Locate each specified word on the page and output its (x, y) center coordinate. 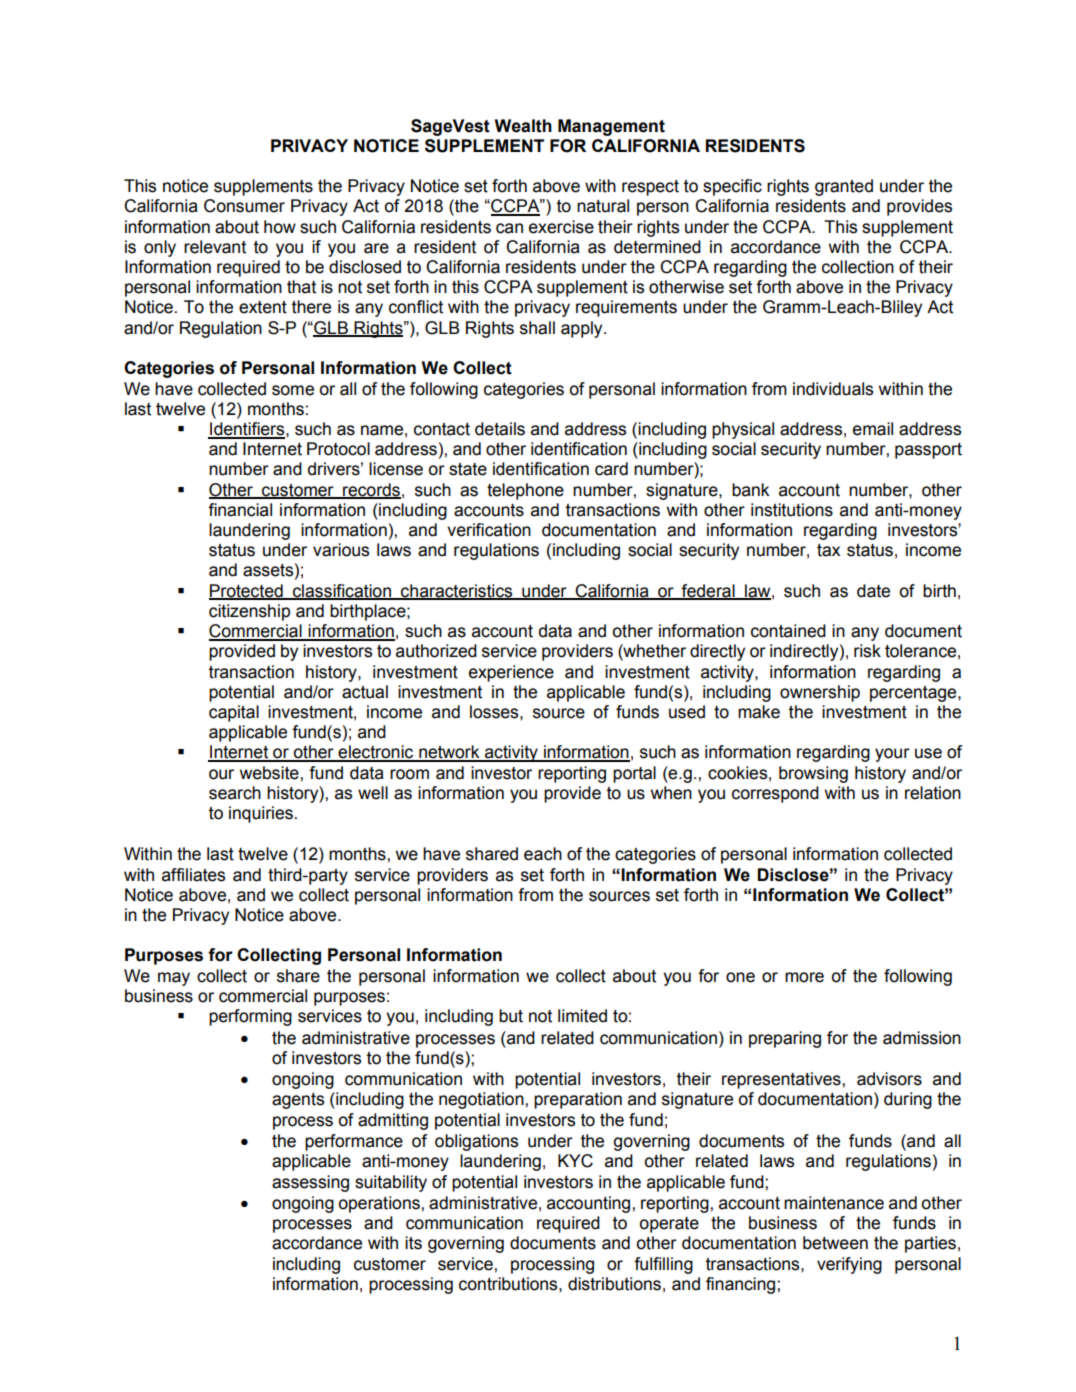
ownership (820, 693)
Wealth (523, 126)
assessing (310, 1183)
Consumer (244, 206)
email (873, 429)
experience (511, 673)
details (500, 429)
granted (844, 187)
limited (582, 1016)
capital (234, 713)
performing (250, 1017)
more (804, 977)
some (293, 390)
